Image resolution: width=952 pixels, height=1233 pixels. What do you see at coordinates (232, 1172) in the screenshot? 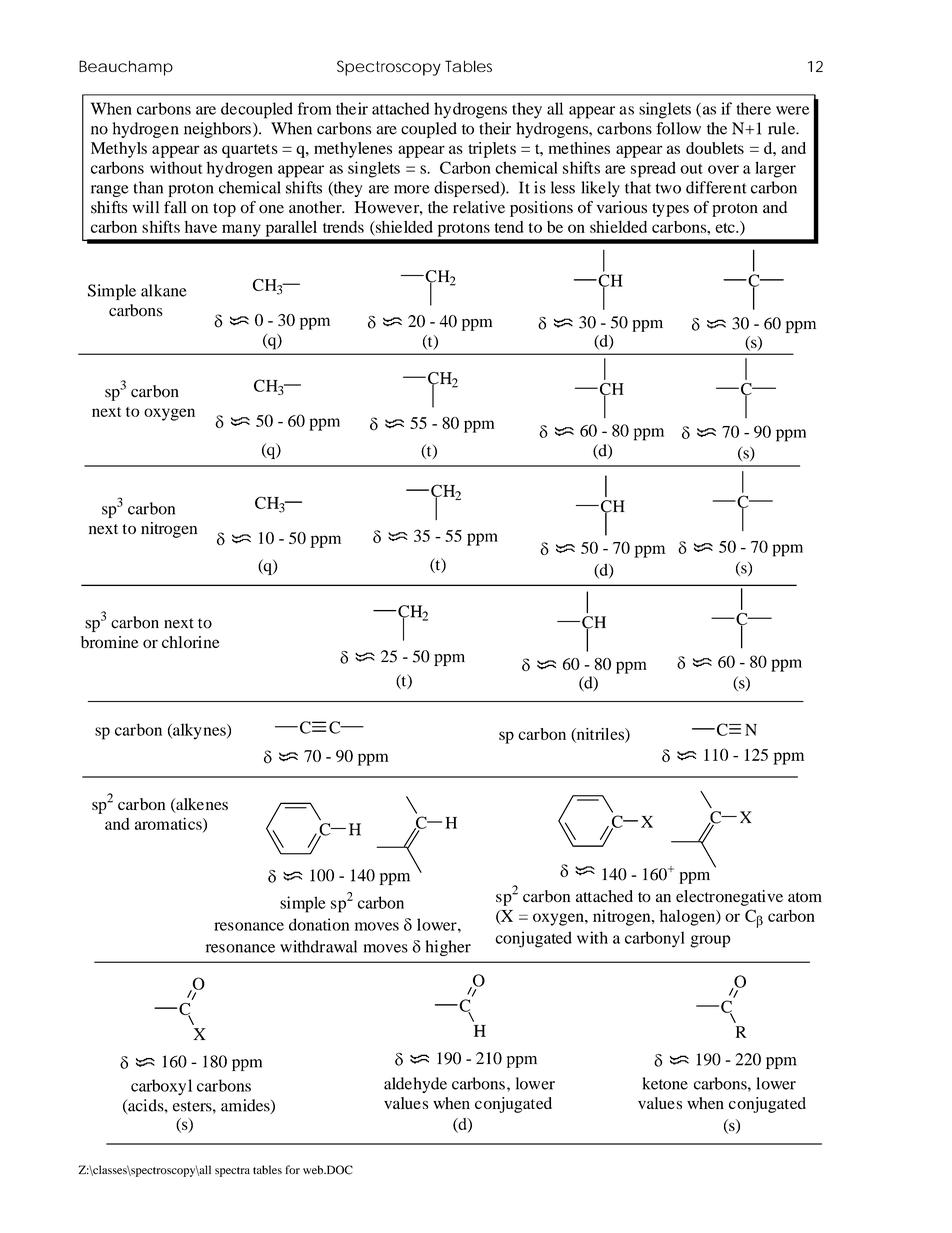
I see `spectra` at bounding box center [232, 1172].
